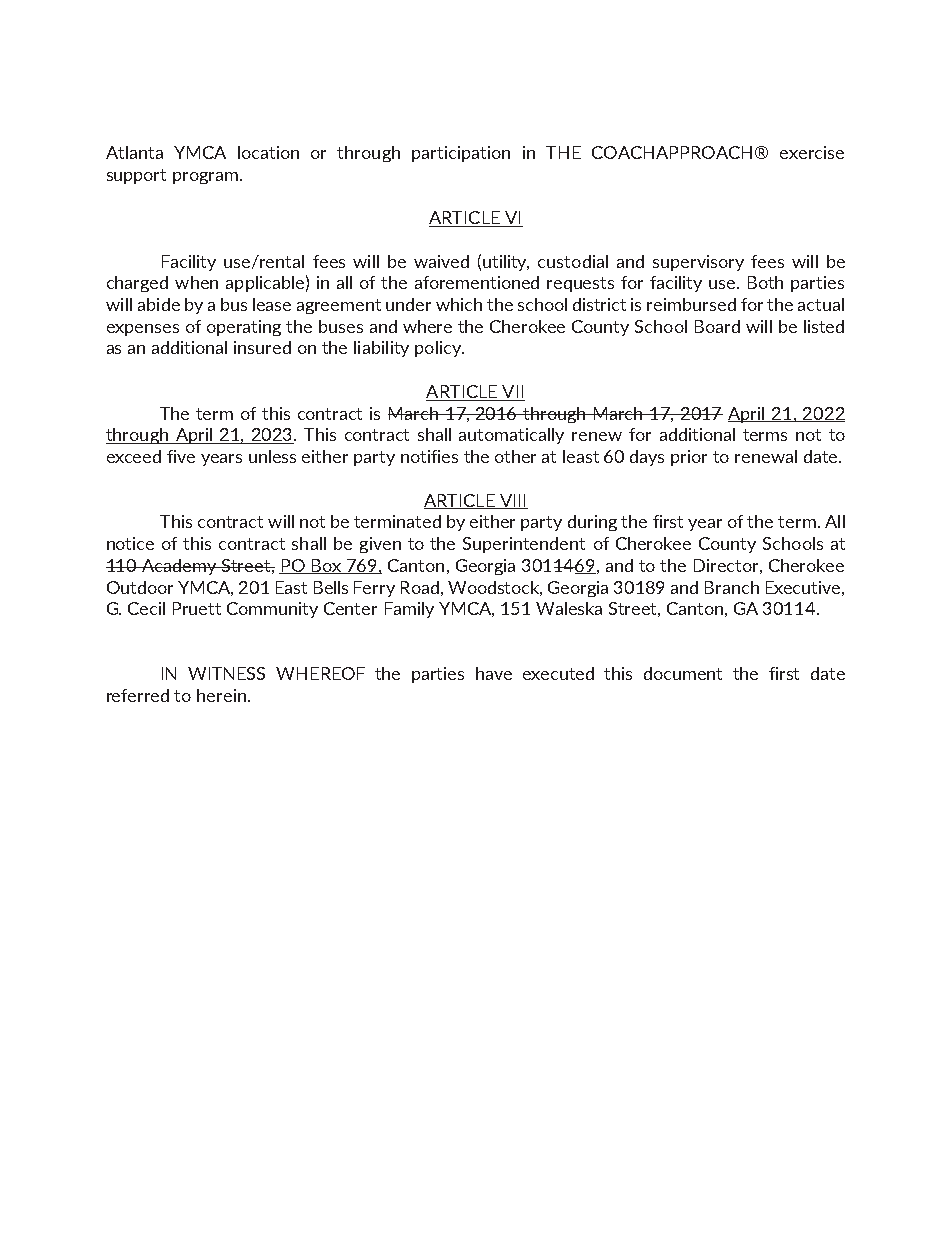  I want to click on participation, so click(461, 154).
